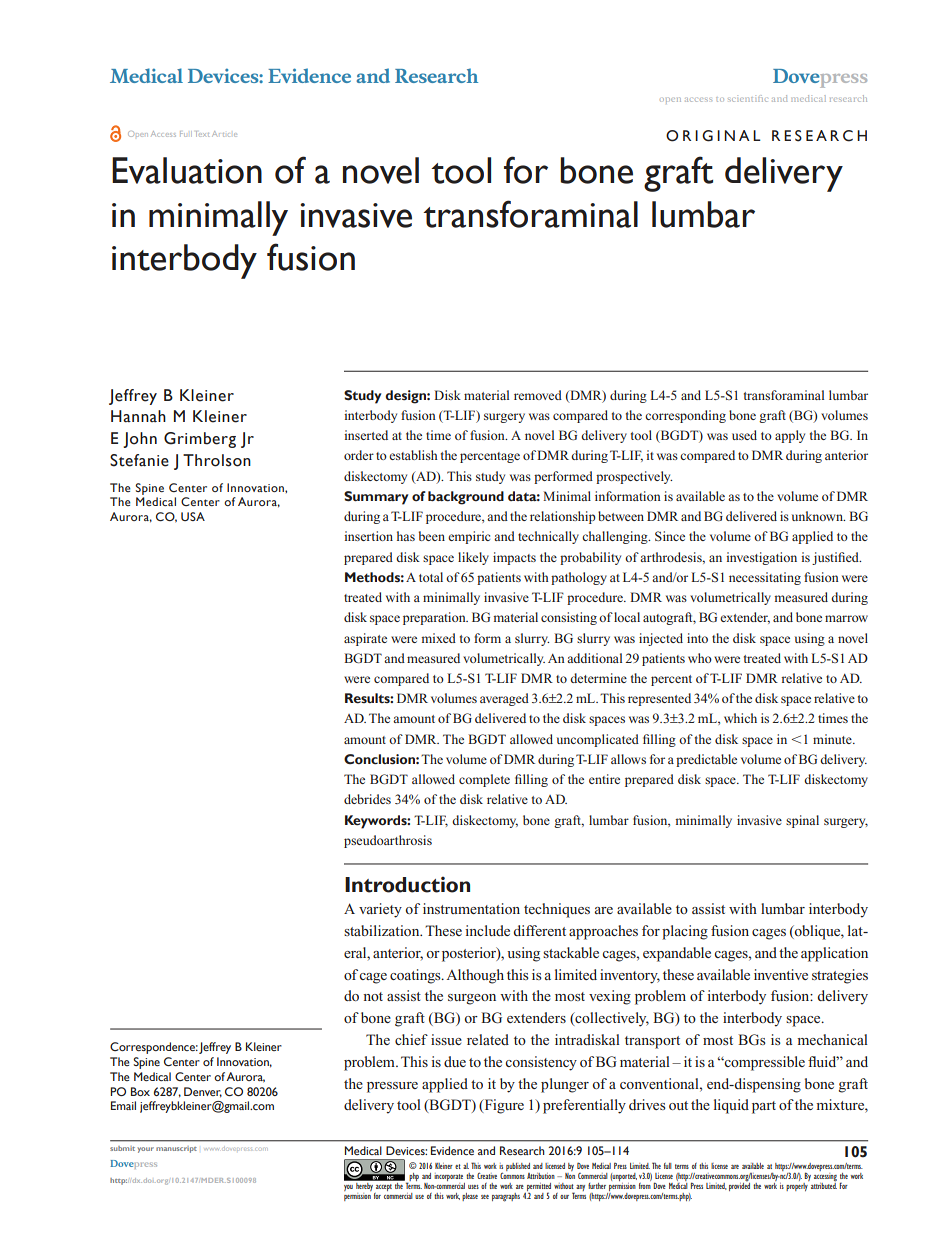 The width and height of the screenshot is (952, 1233). I want to click on variety, so click(380, 910).
